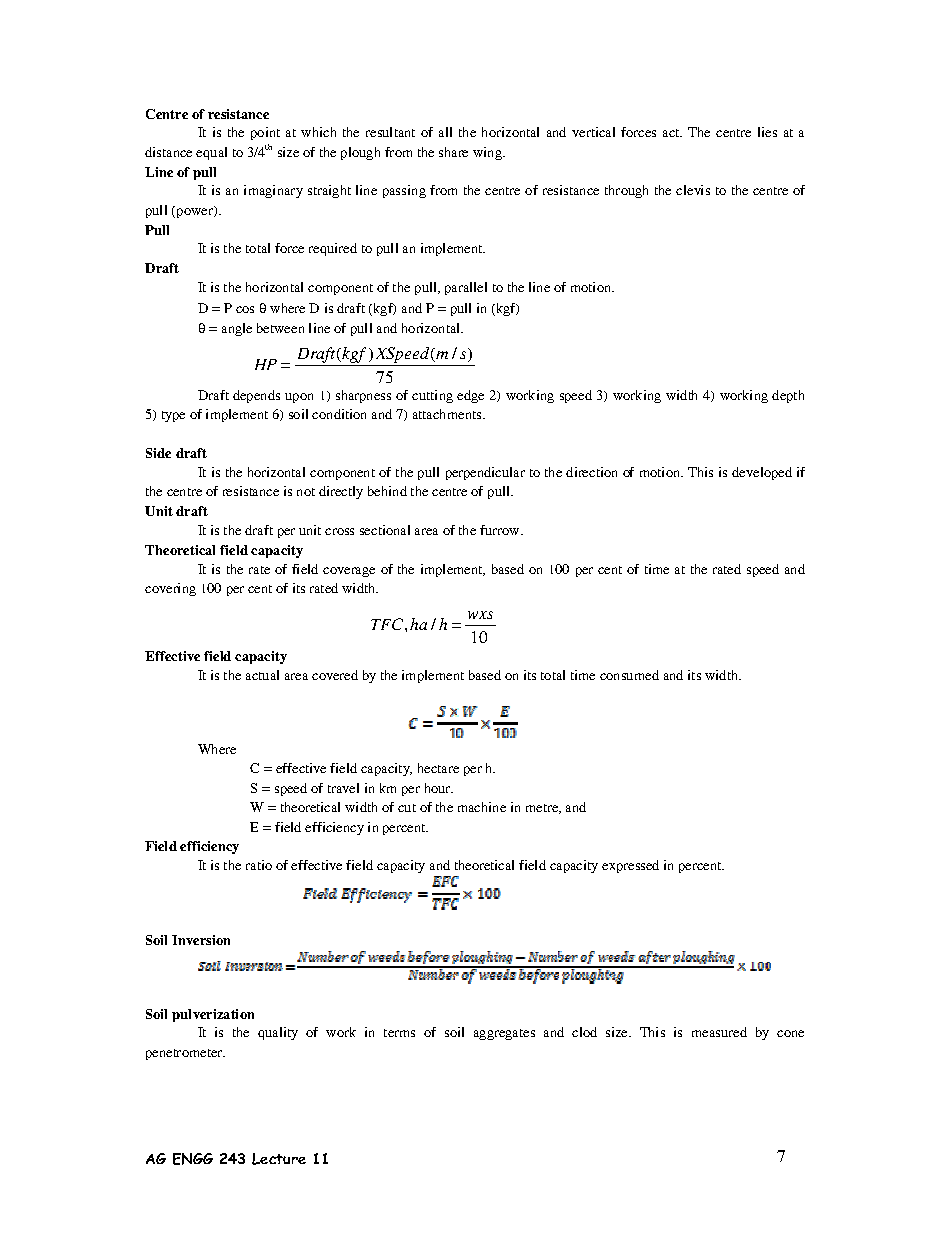 Image resolution: width=952 pixels, height=1233 pixels. What do you see at coordinates (767, 132) in the image?
I see `lies` at bounding box center [767, 132].
